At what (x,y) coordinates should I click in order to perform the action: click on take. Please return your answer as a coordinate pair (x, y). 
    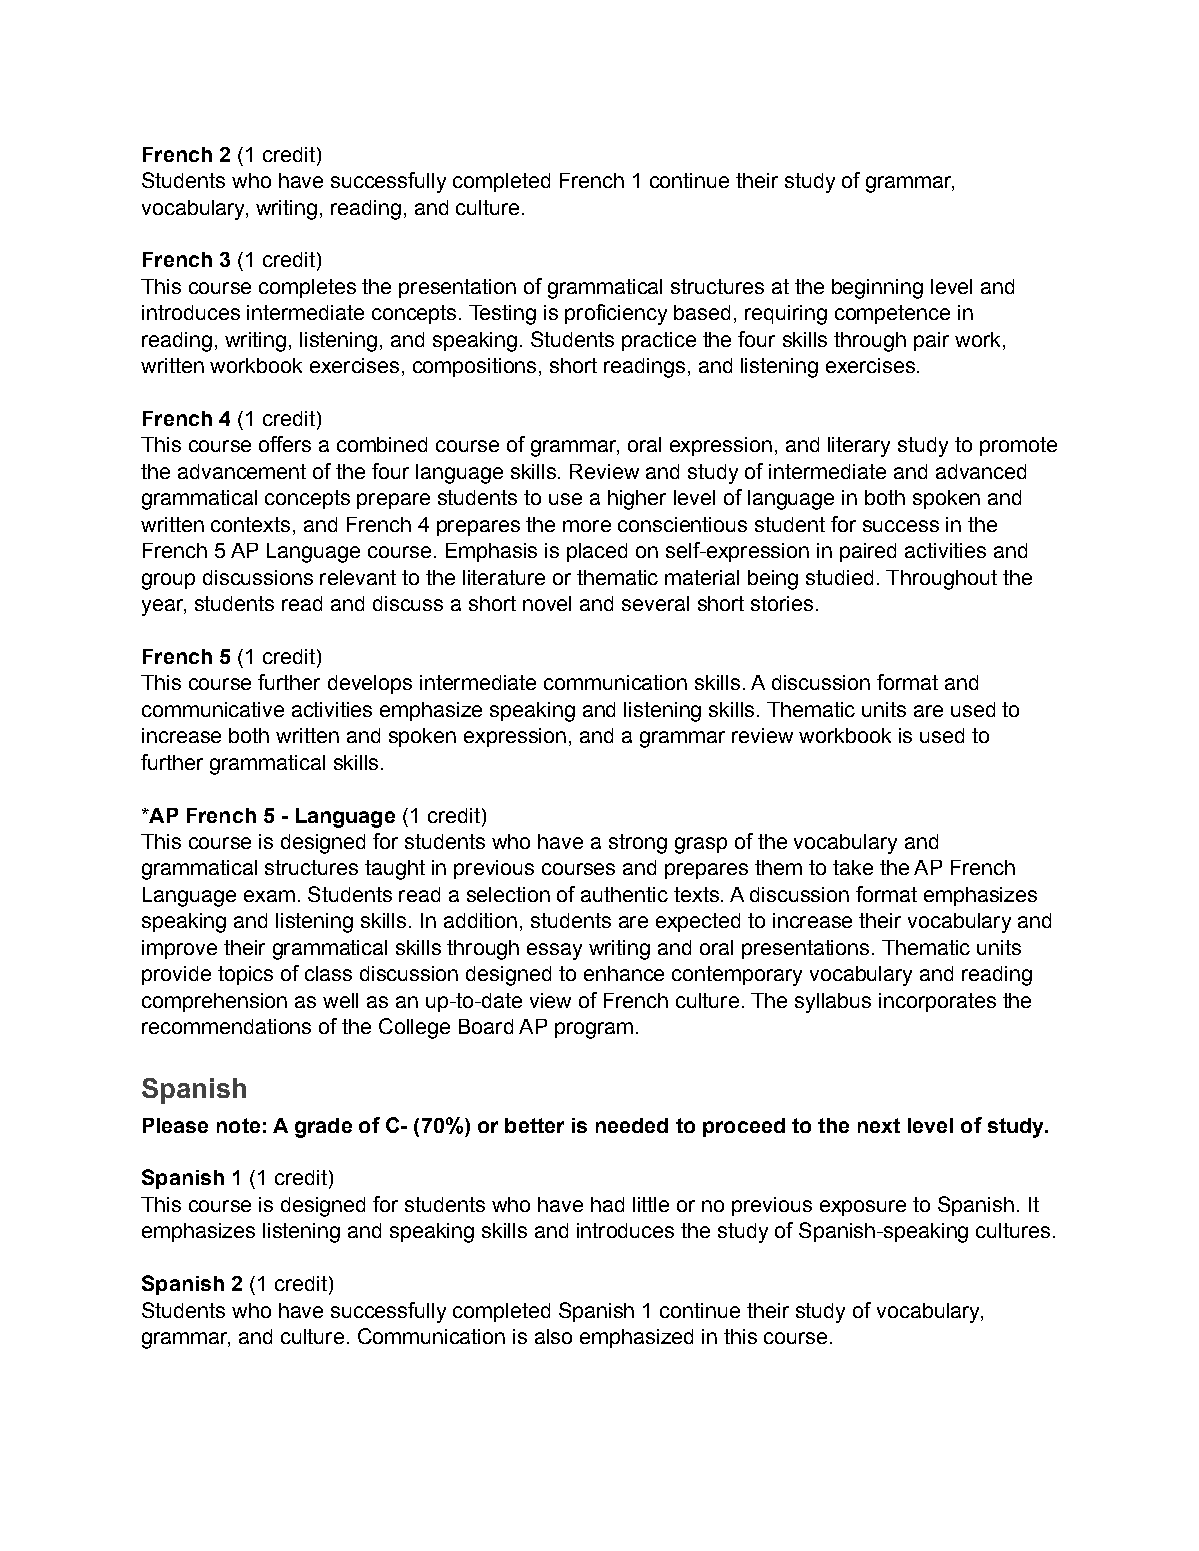
    Looking at the image, I should click on (853, 867).
